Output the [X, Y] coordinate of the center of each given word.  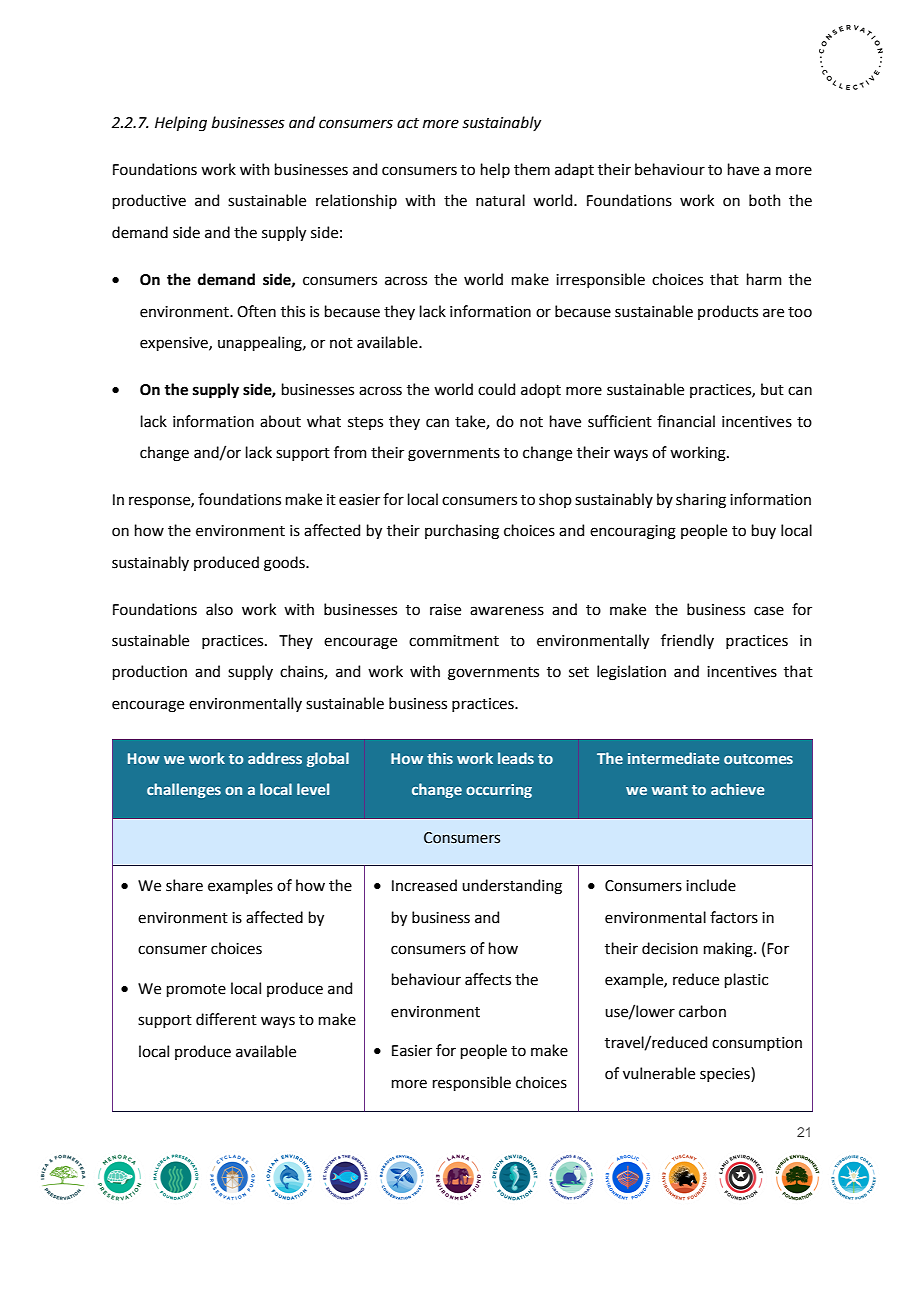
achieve [738, 789]
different [226, 1019]
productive [149, 201]
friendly [687, 641]
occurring [499, 791]
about [280, 421]
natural [500, 200]
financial [686, 421]
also [219, 609]
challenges [184, 790]
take [471, 422]
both [765, 200]
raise [445, 610]
